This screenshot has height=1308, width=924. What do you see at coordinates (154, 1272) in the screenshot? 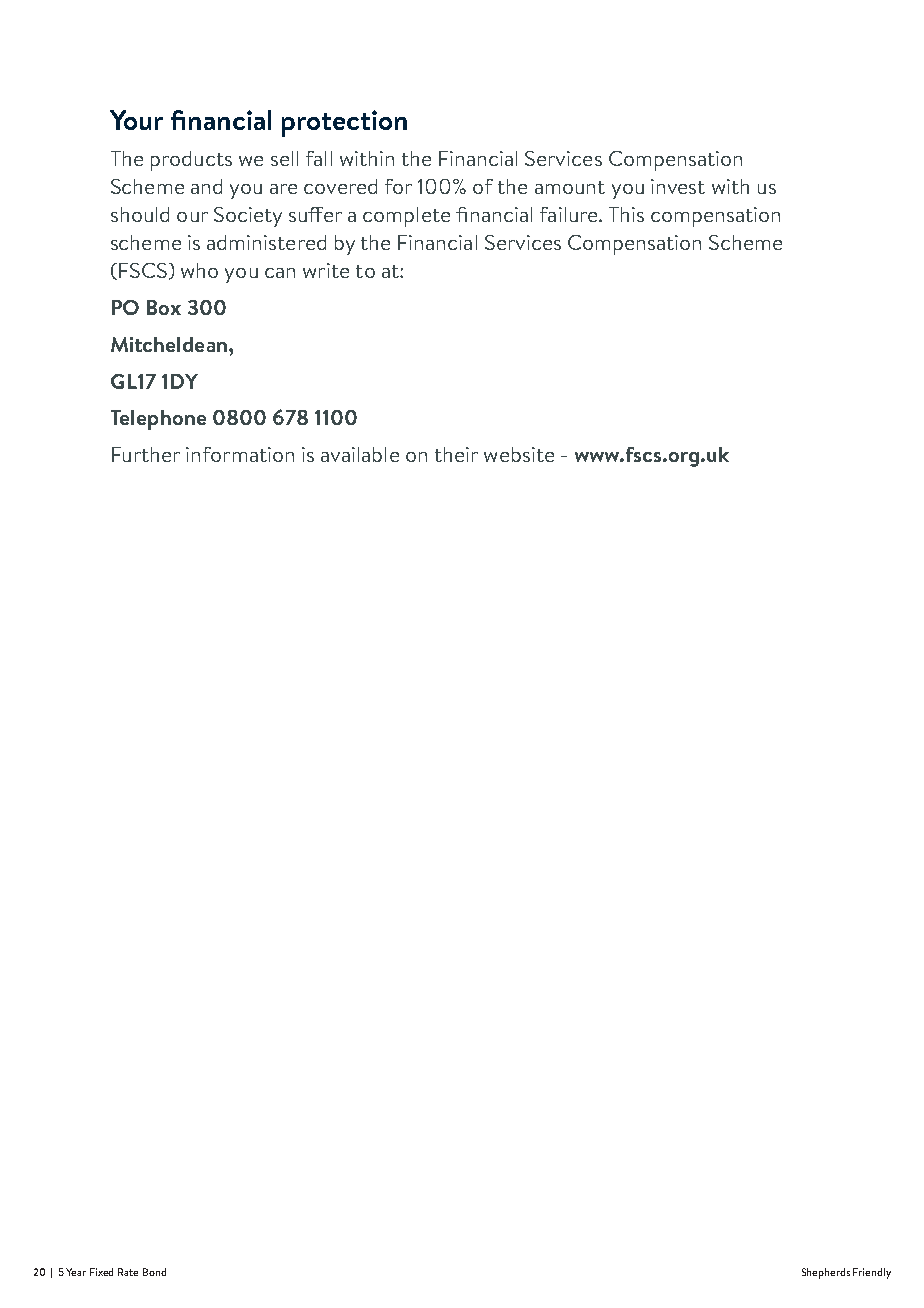
I see `Bond` at bounding box center [154, 1272].
